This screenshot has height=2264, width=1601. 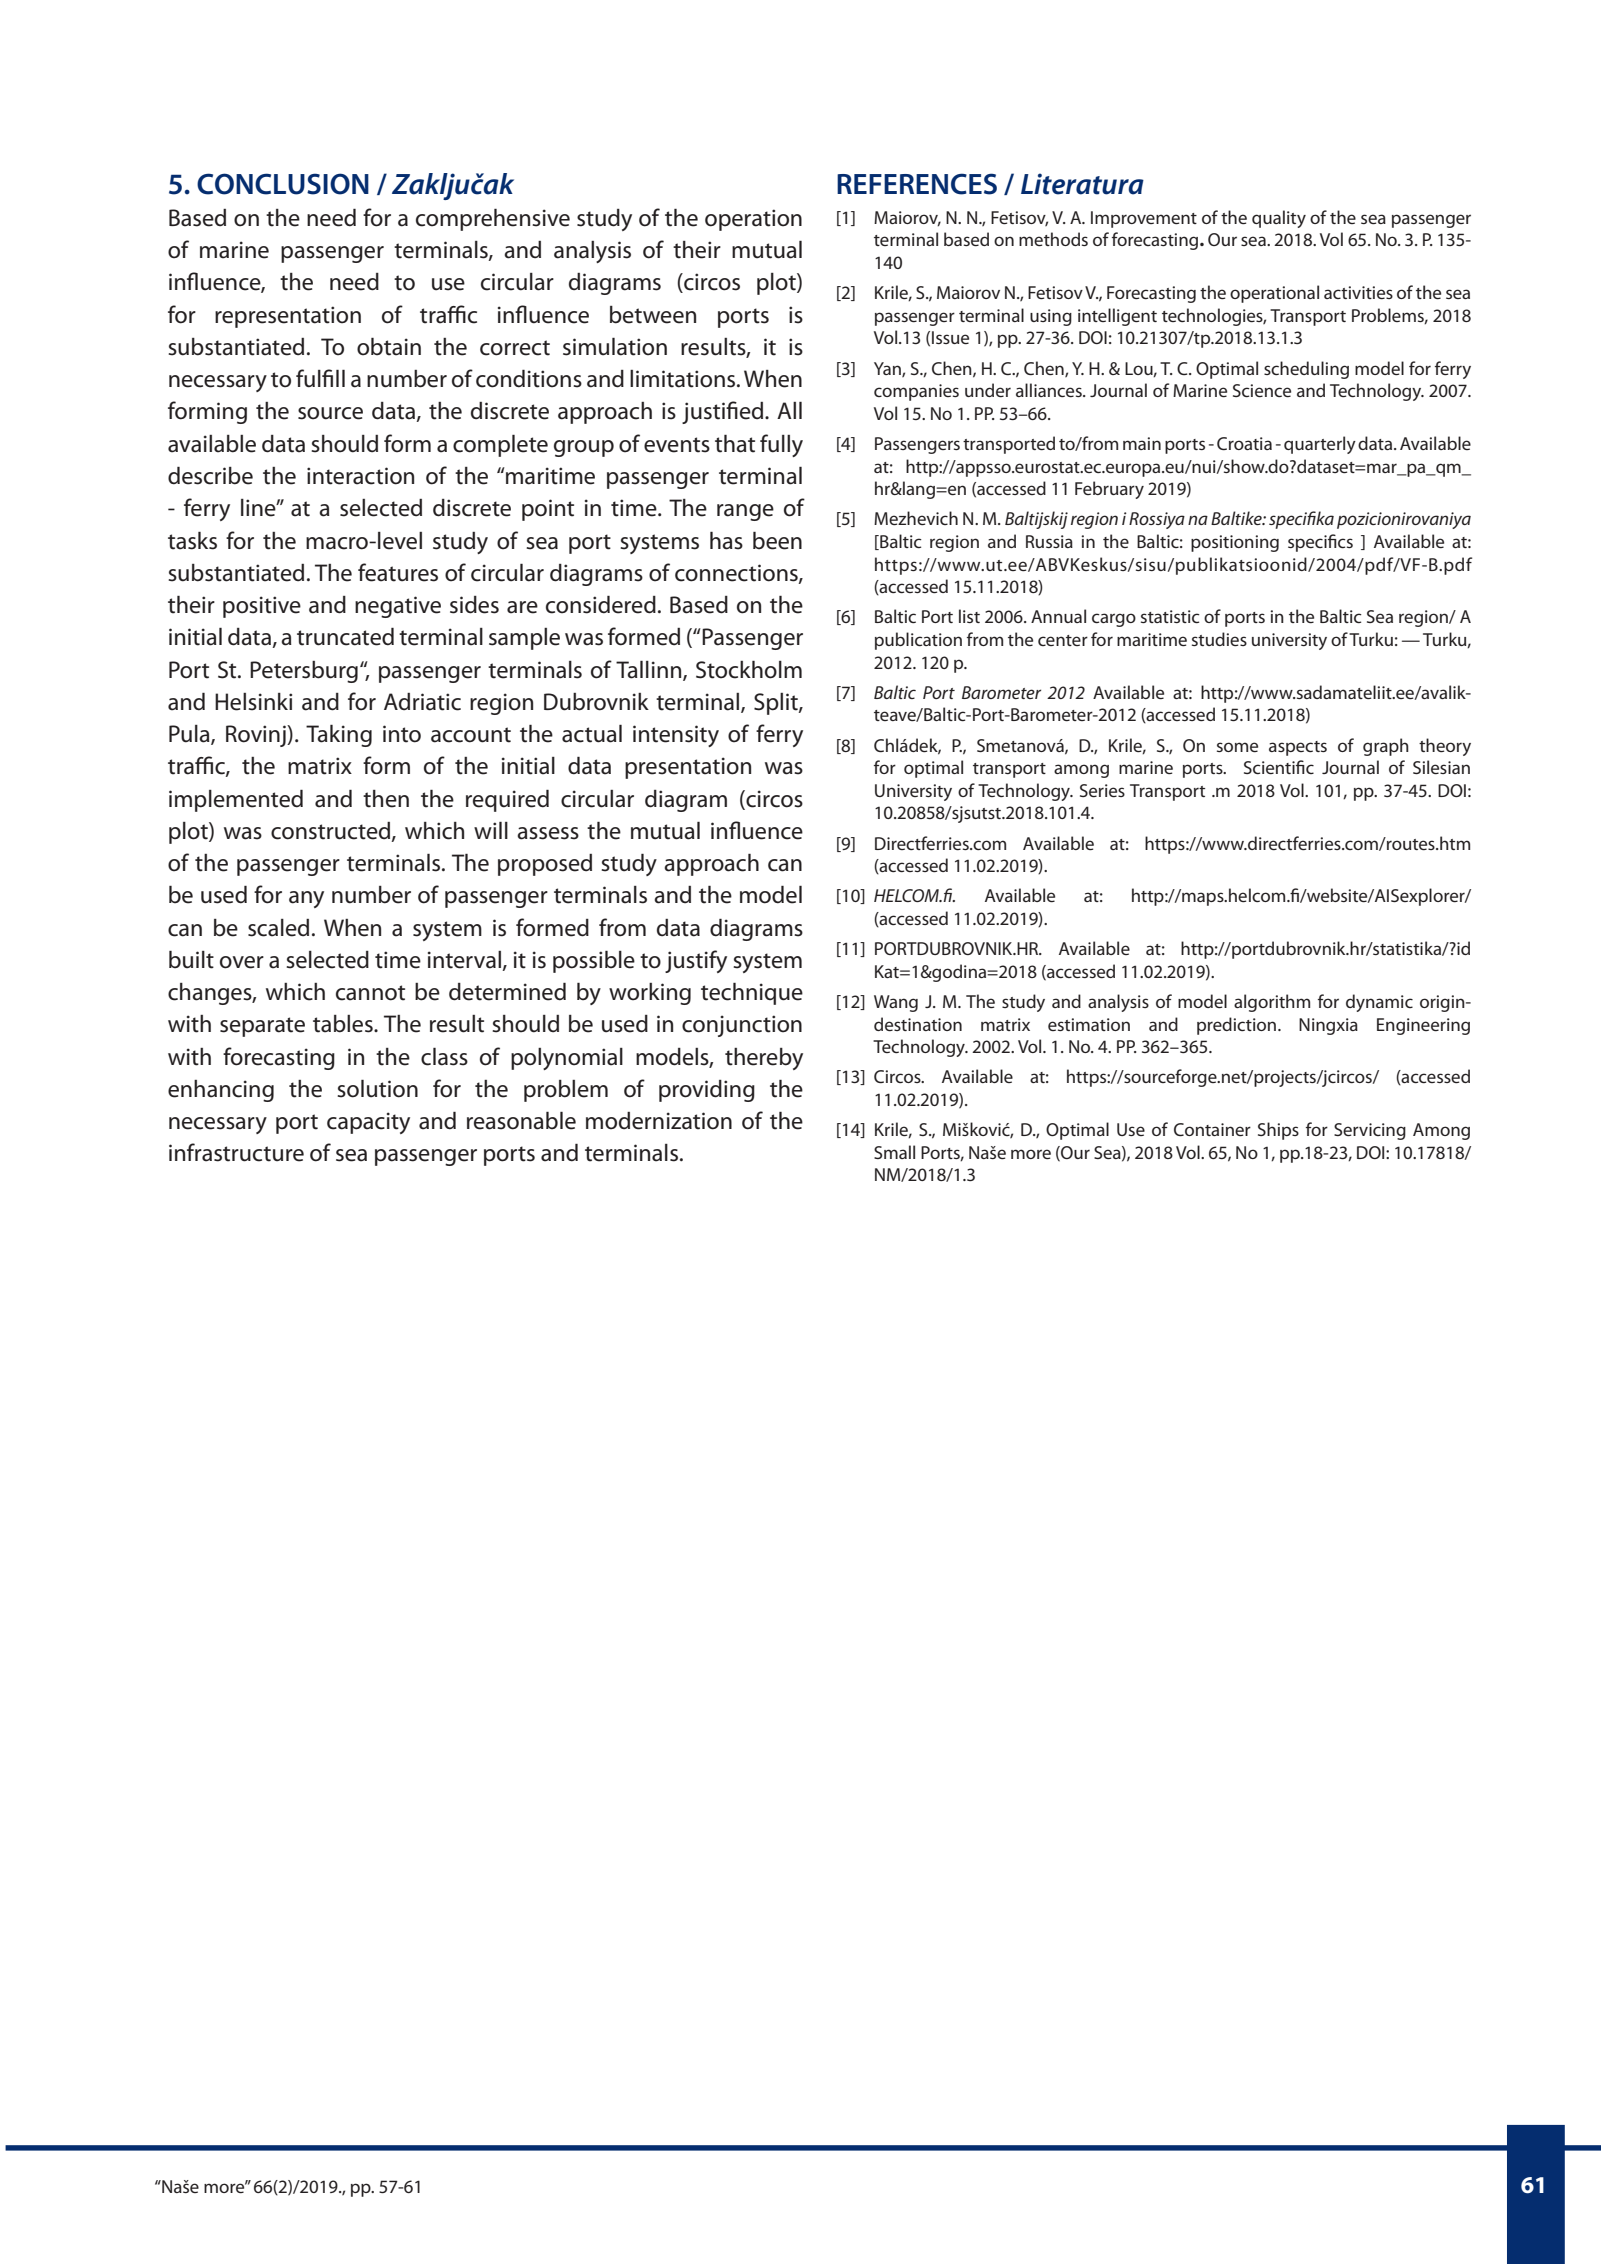 What do you see at coordinates (360, 476) in the screenshot?
I see `interaction` at bounding box center [360, 476].
